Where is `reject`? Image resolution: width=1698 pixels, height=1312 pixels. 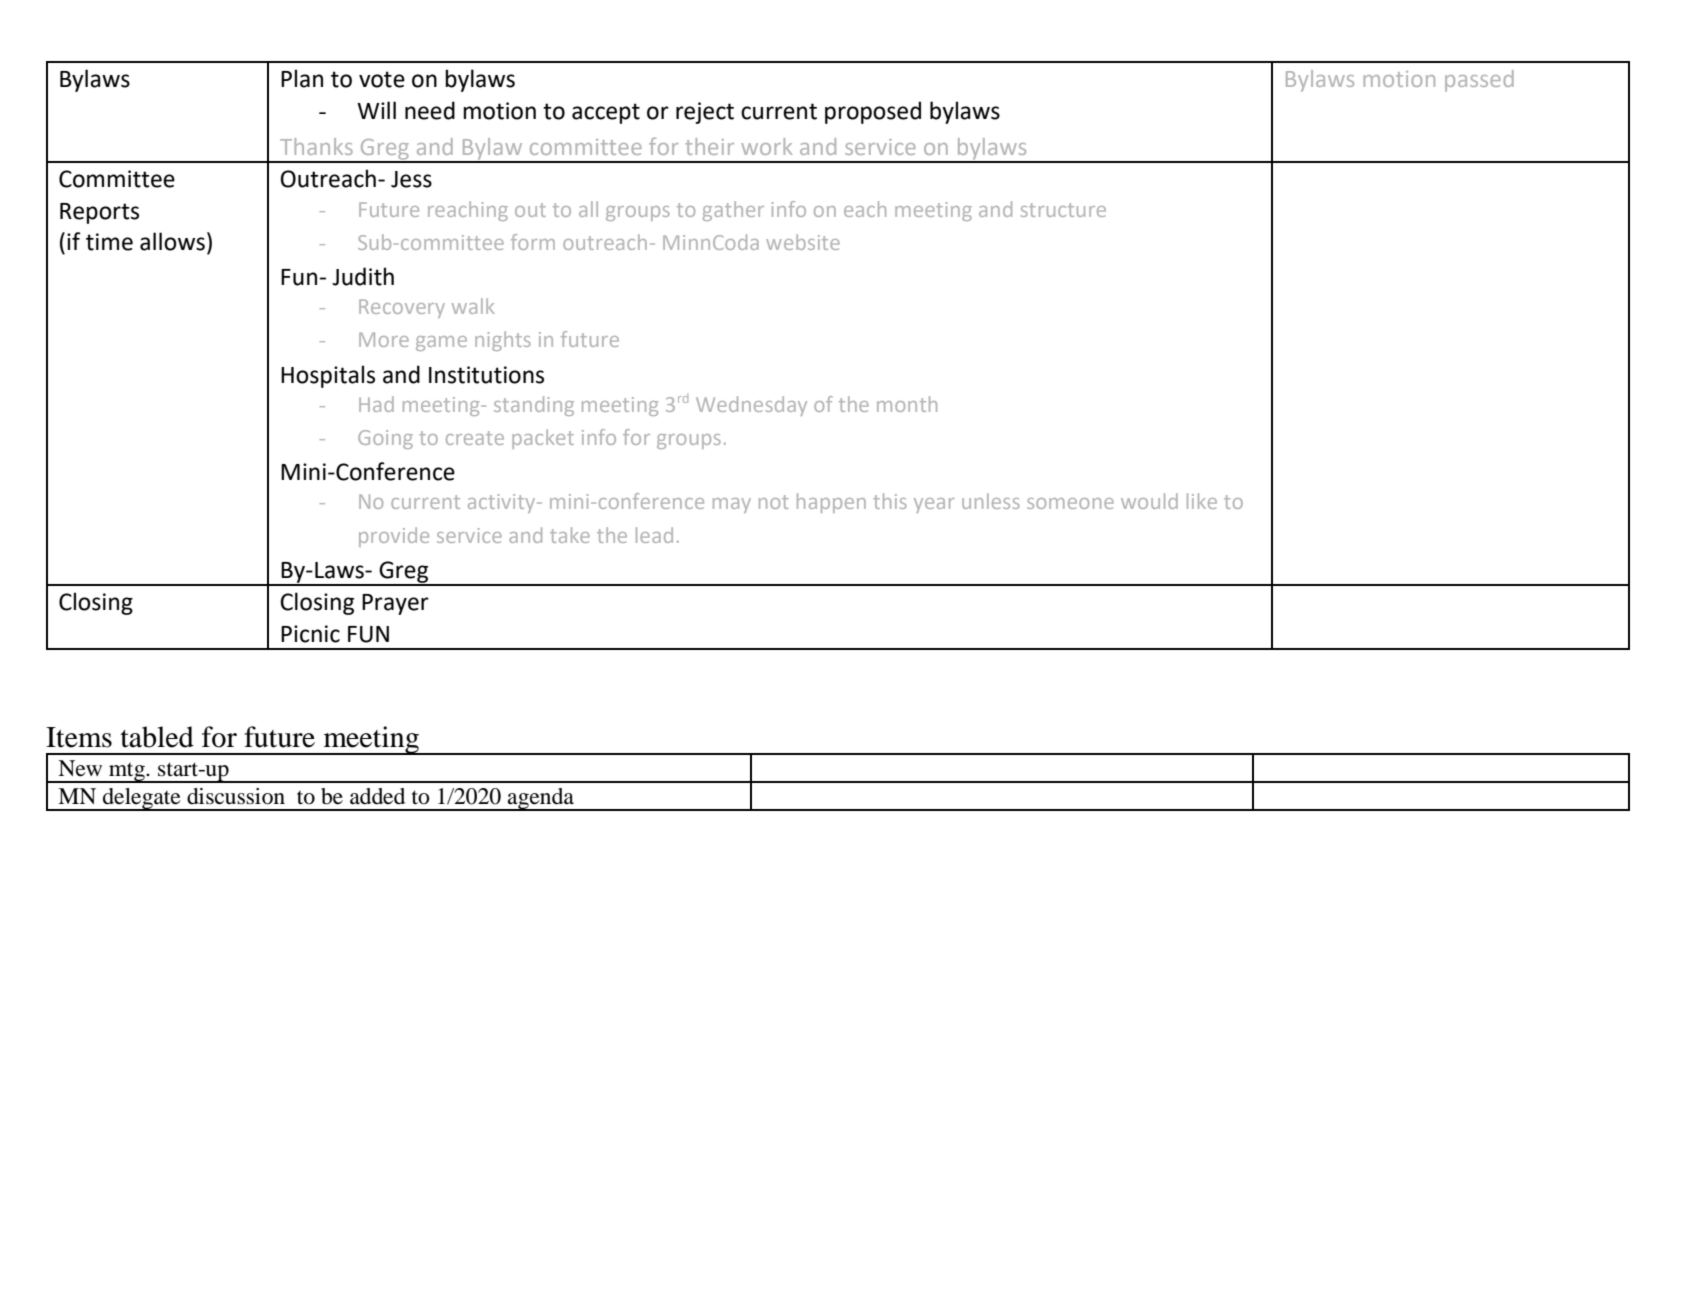
reject is located at coordinates (705, 113).
